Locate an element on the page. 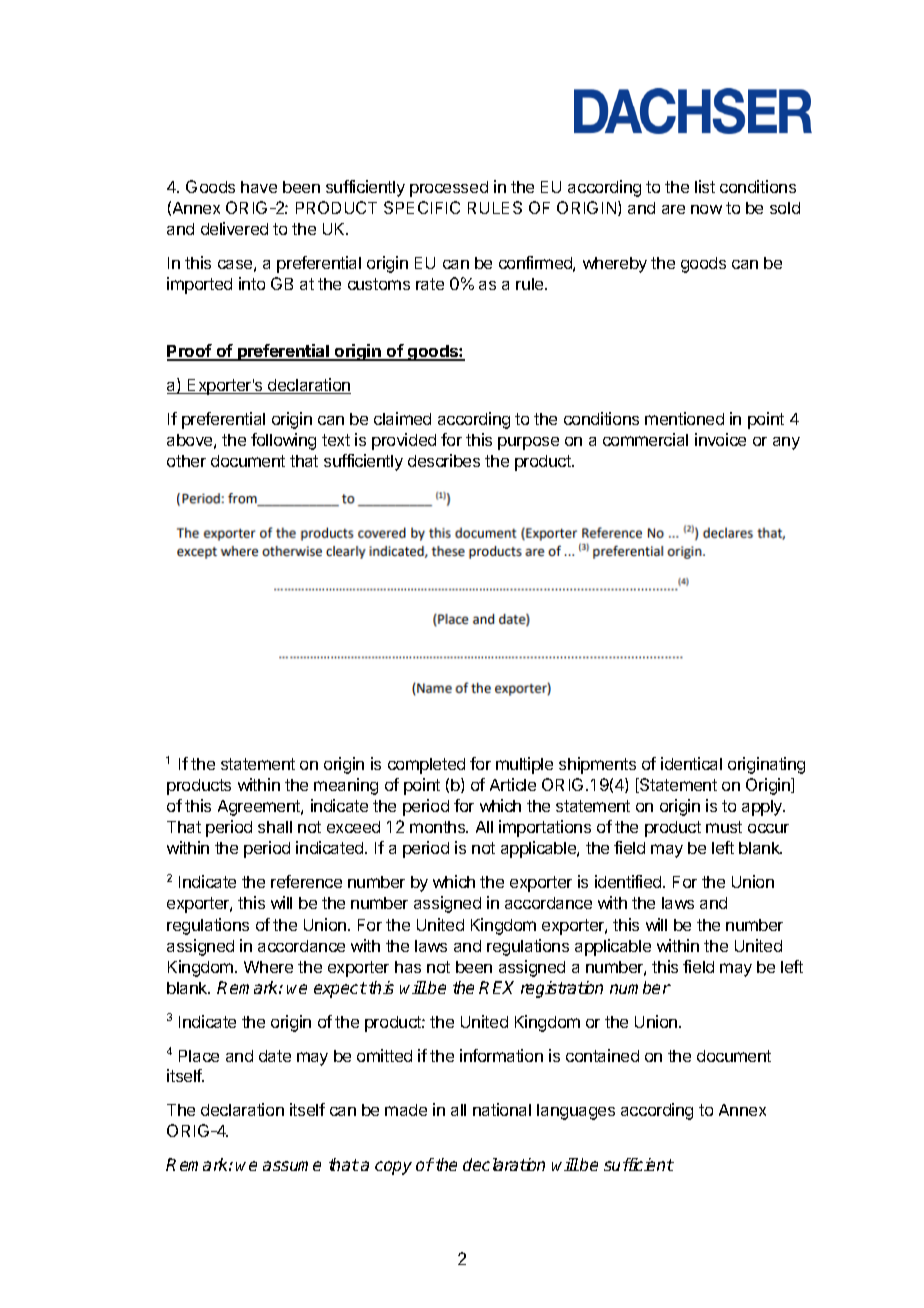  now is located at coordinates (706, 209).
